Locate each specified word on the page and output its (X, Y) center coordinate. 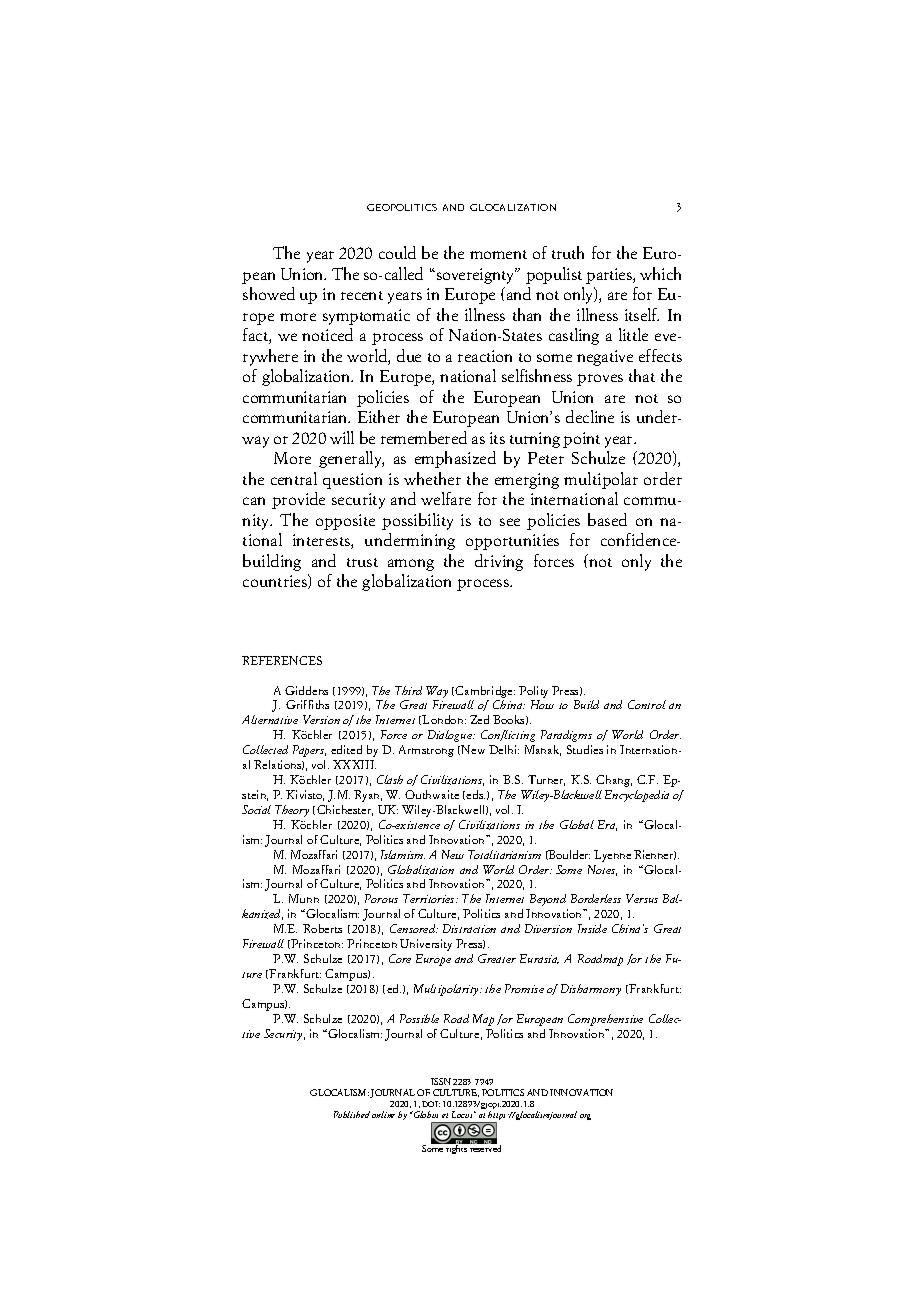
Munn (304, 898)
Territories (430, 898)
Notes (602, 870)
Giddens (306, 690)
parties (610, 276)
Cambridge (485, 692)
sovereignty (475, 276)
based (607, 519)
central (294, 478)
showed (269, 293)
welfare (446, 498)
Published (352, 1114)
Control (647, 704)
